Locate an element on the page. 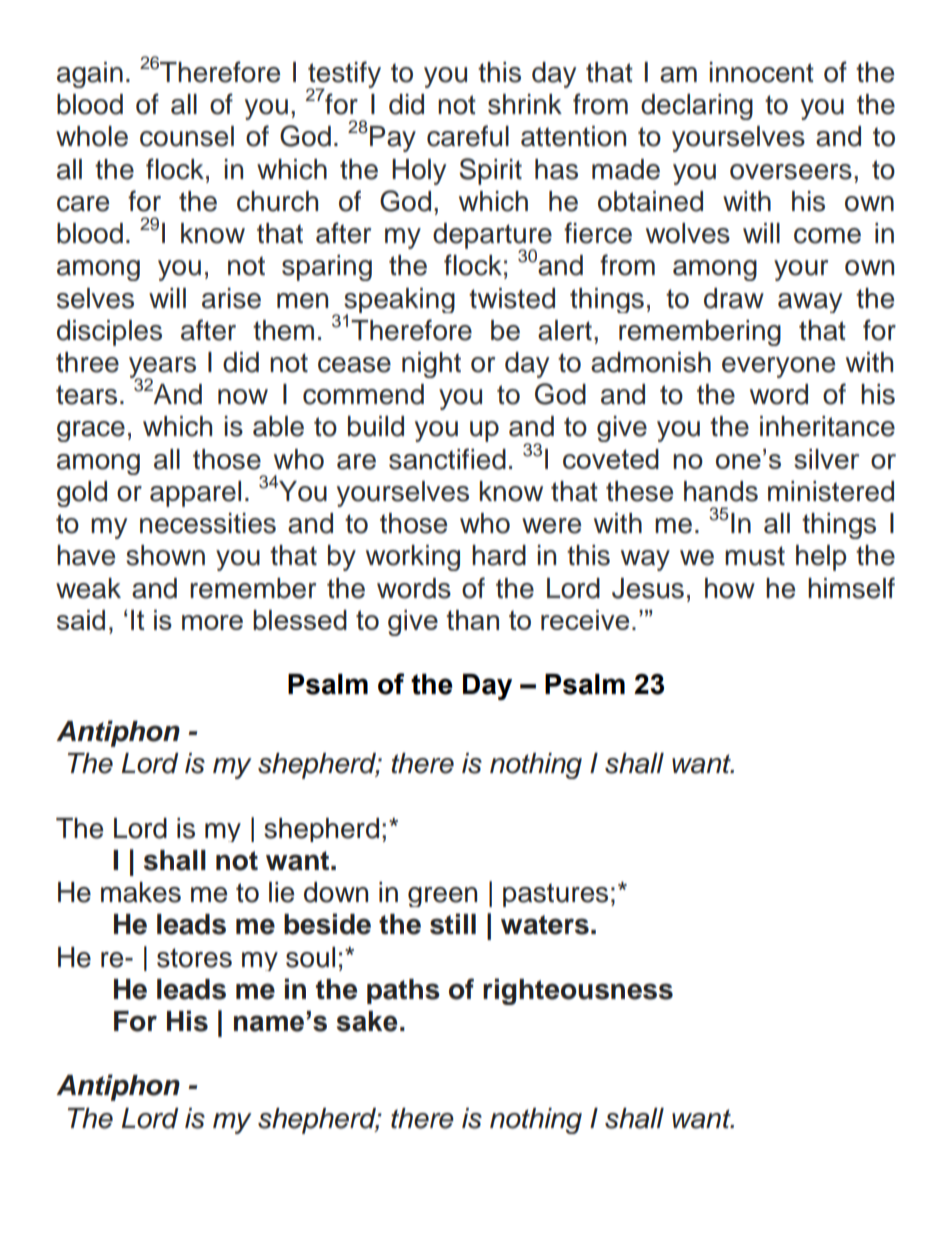  counsel is located at coordinates (187, 136).
